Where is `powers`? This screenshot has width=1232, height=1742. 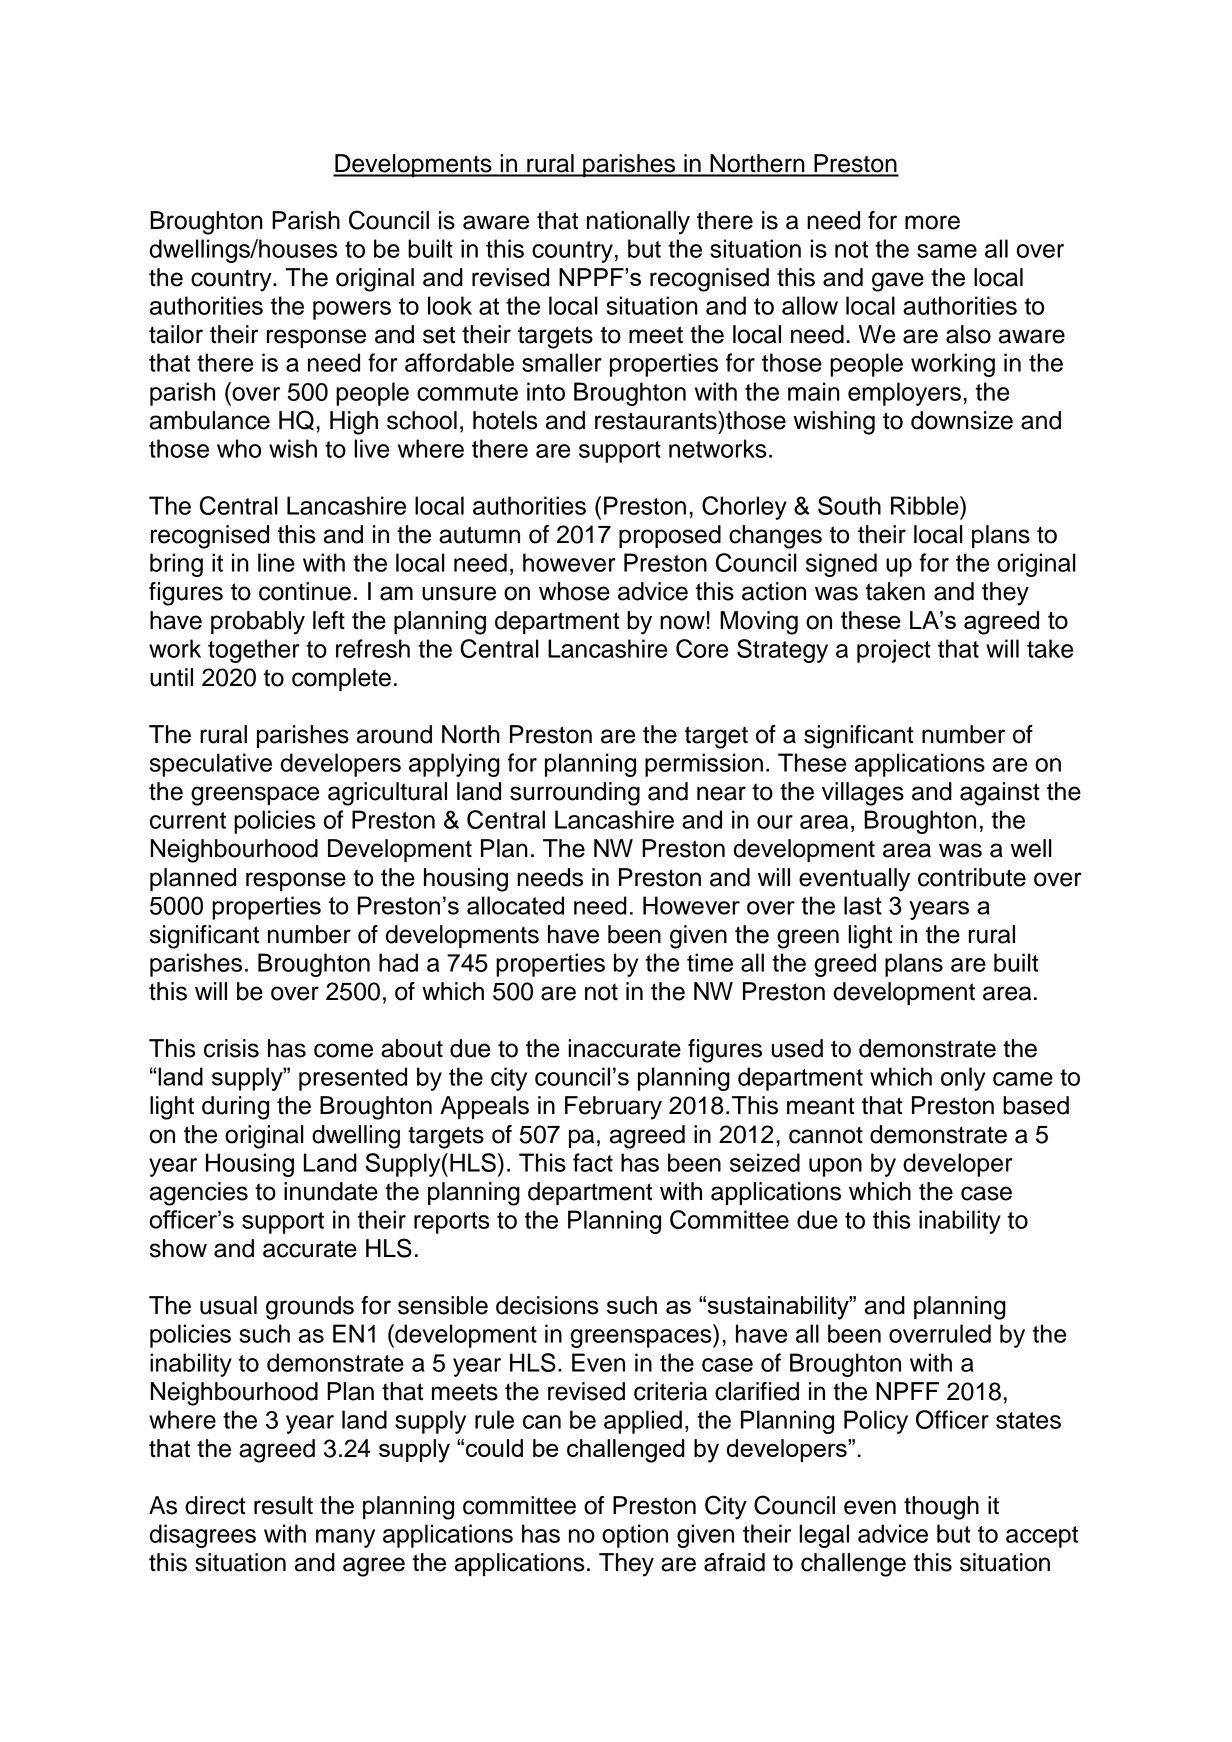
powers is located at coordinates (352, 310).
